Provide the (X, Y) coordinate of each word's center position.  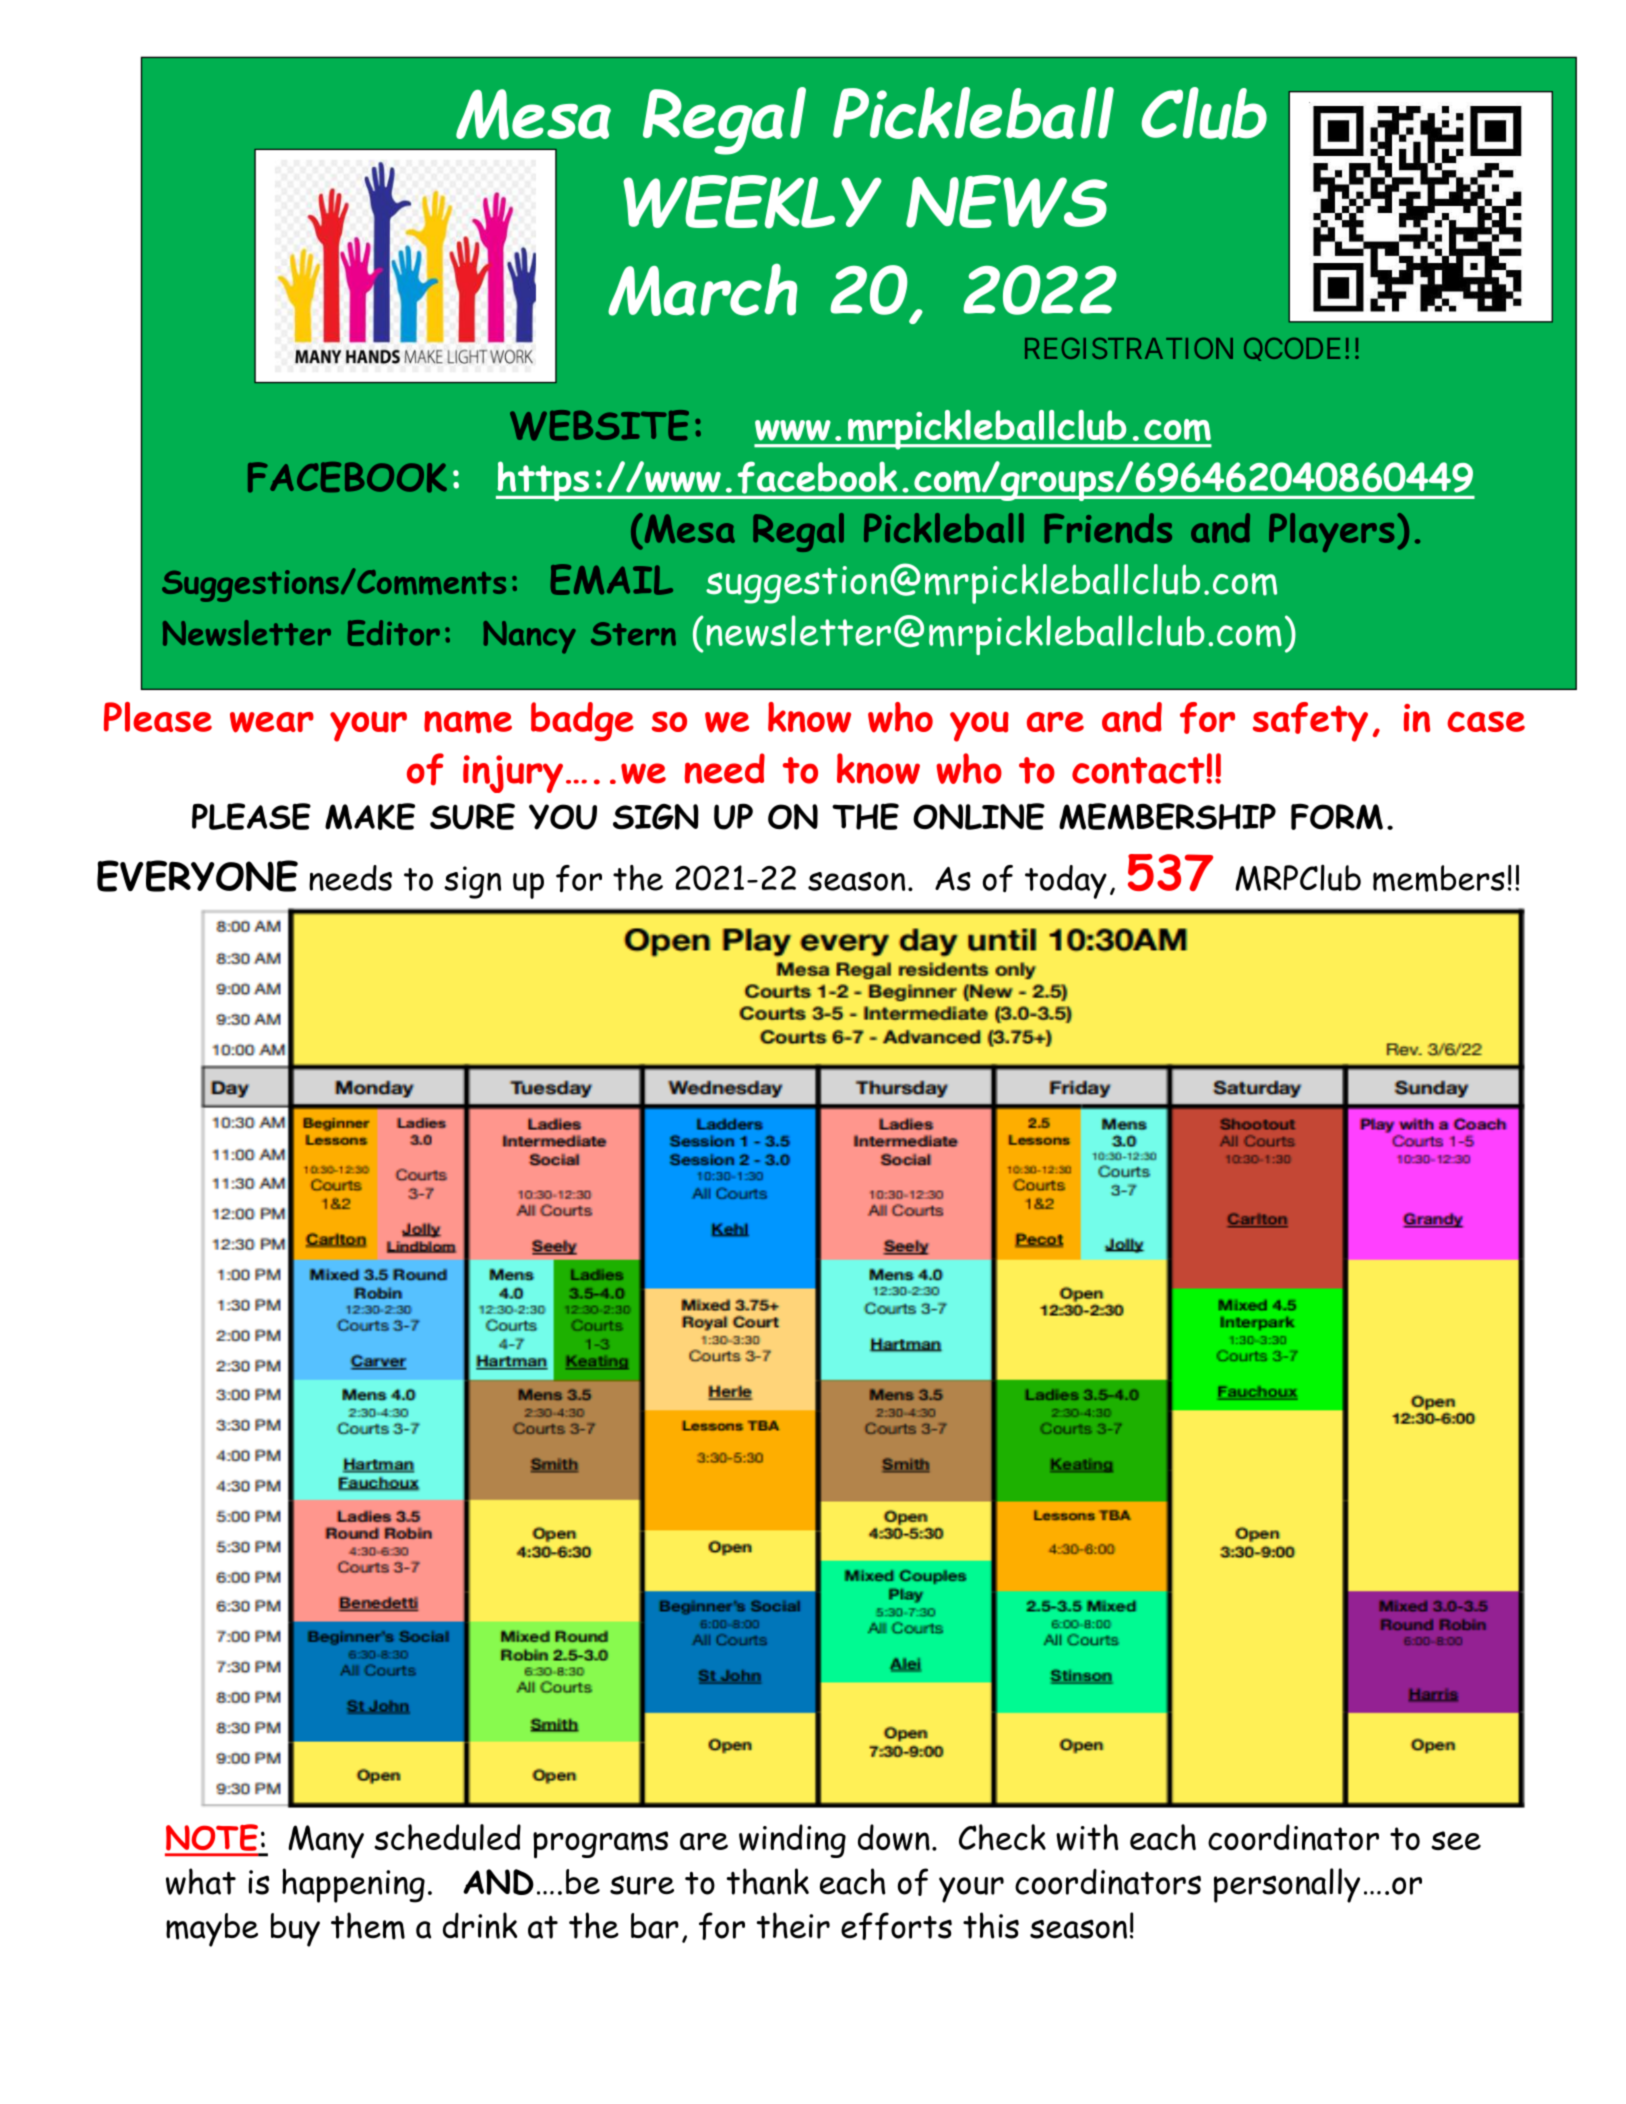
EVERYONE (197, 876)
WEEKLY (752, 202)
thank (768, 1881)
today (1066, 882)
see (1456, 1840)
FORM (1337, 816)
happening (353, 1885)
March (702, 289)
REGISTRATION (1129, 348)
